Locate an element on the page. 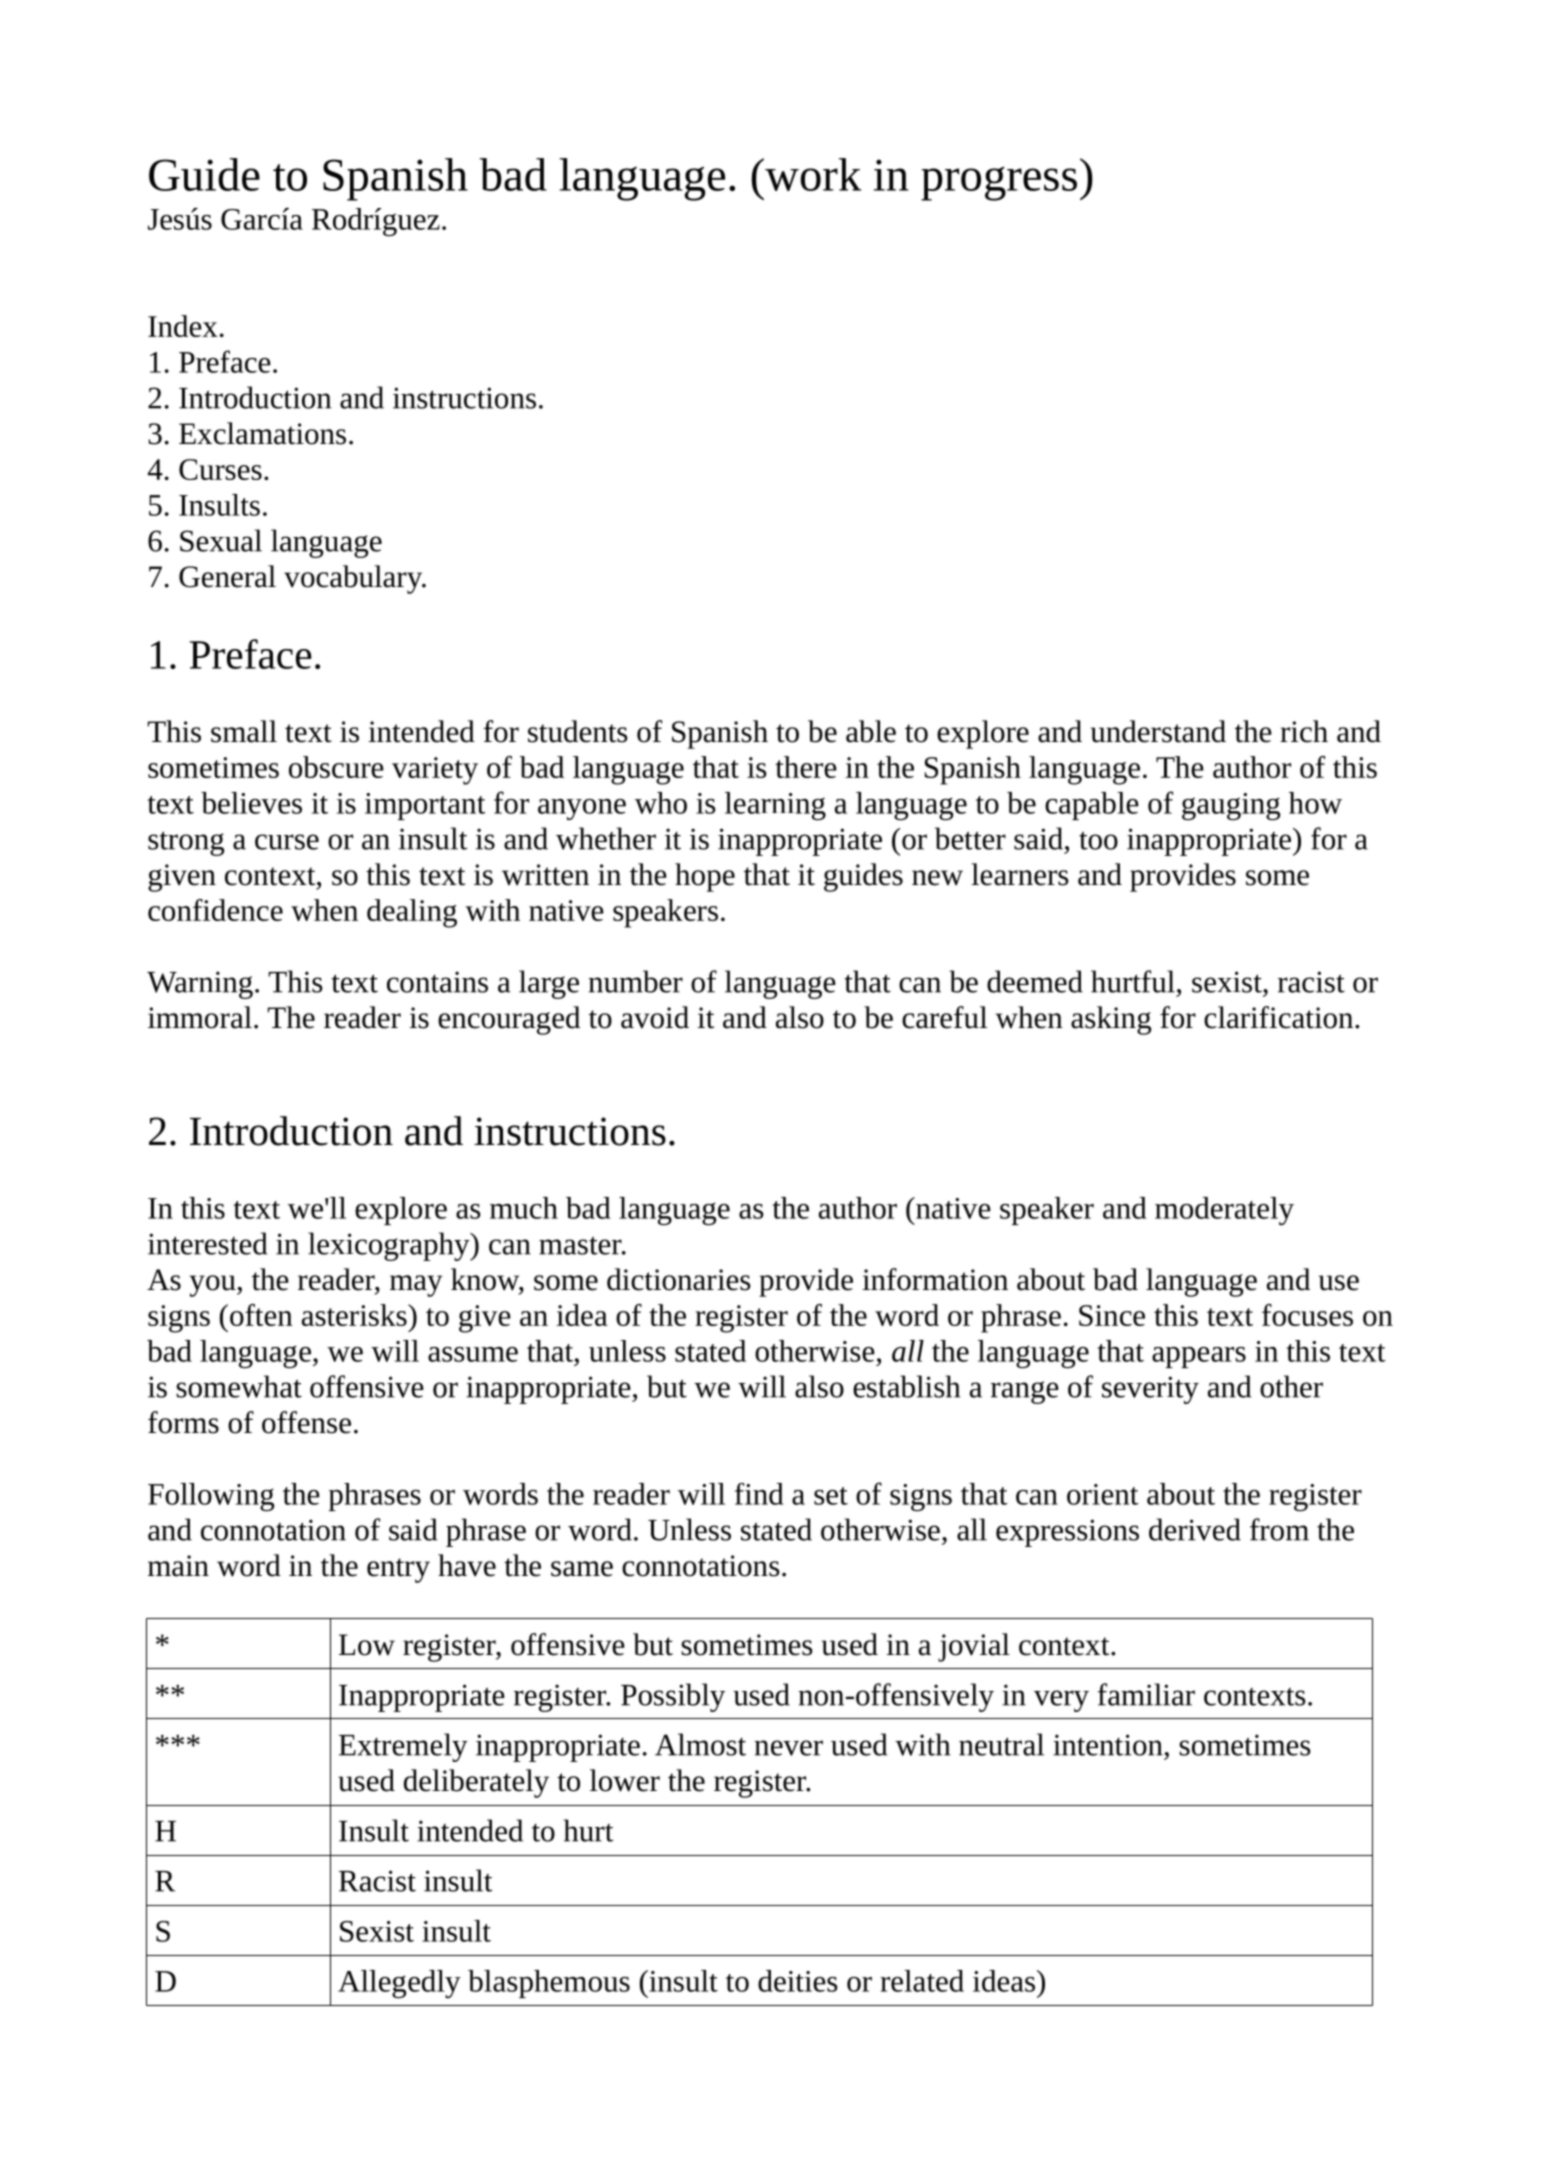 The height and width of the image is (2181, 1542). deities is located at coordinates (798, 1981).
